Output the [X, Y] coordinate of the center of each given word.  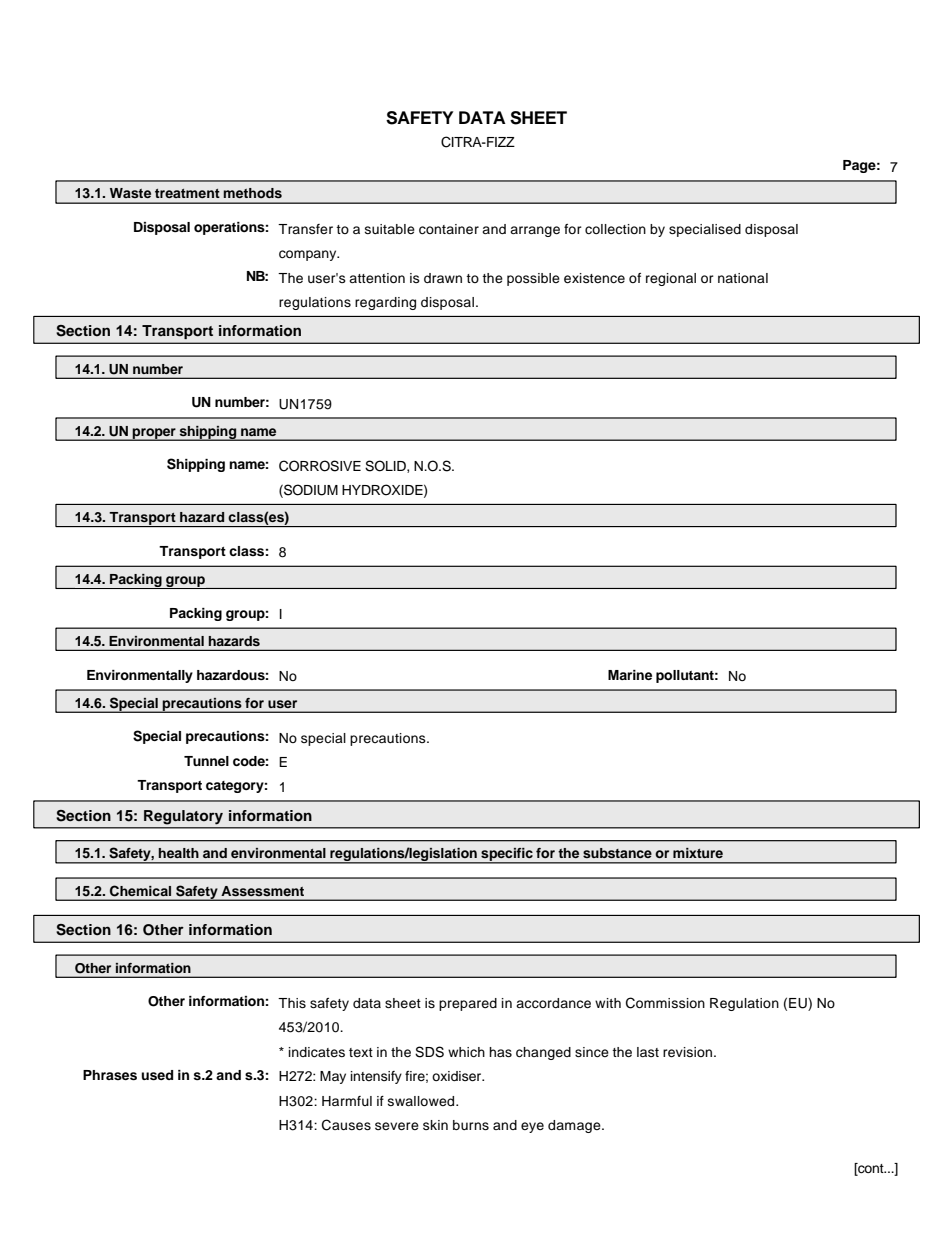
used [157, 1075]
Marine [630, 675]
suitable [390, 229]
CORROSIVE [320, 466]
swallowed [422, 1101]
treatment [187, 193]
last [648, 1052]
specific [507, 855]
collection [615, 229]
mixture [698, 853]
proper [154, 434]
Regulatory [183, 817]
